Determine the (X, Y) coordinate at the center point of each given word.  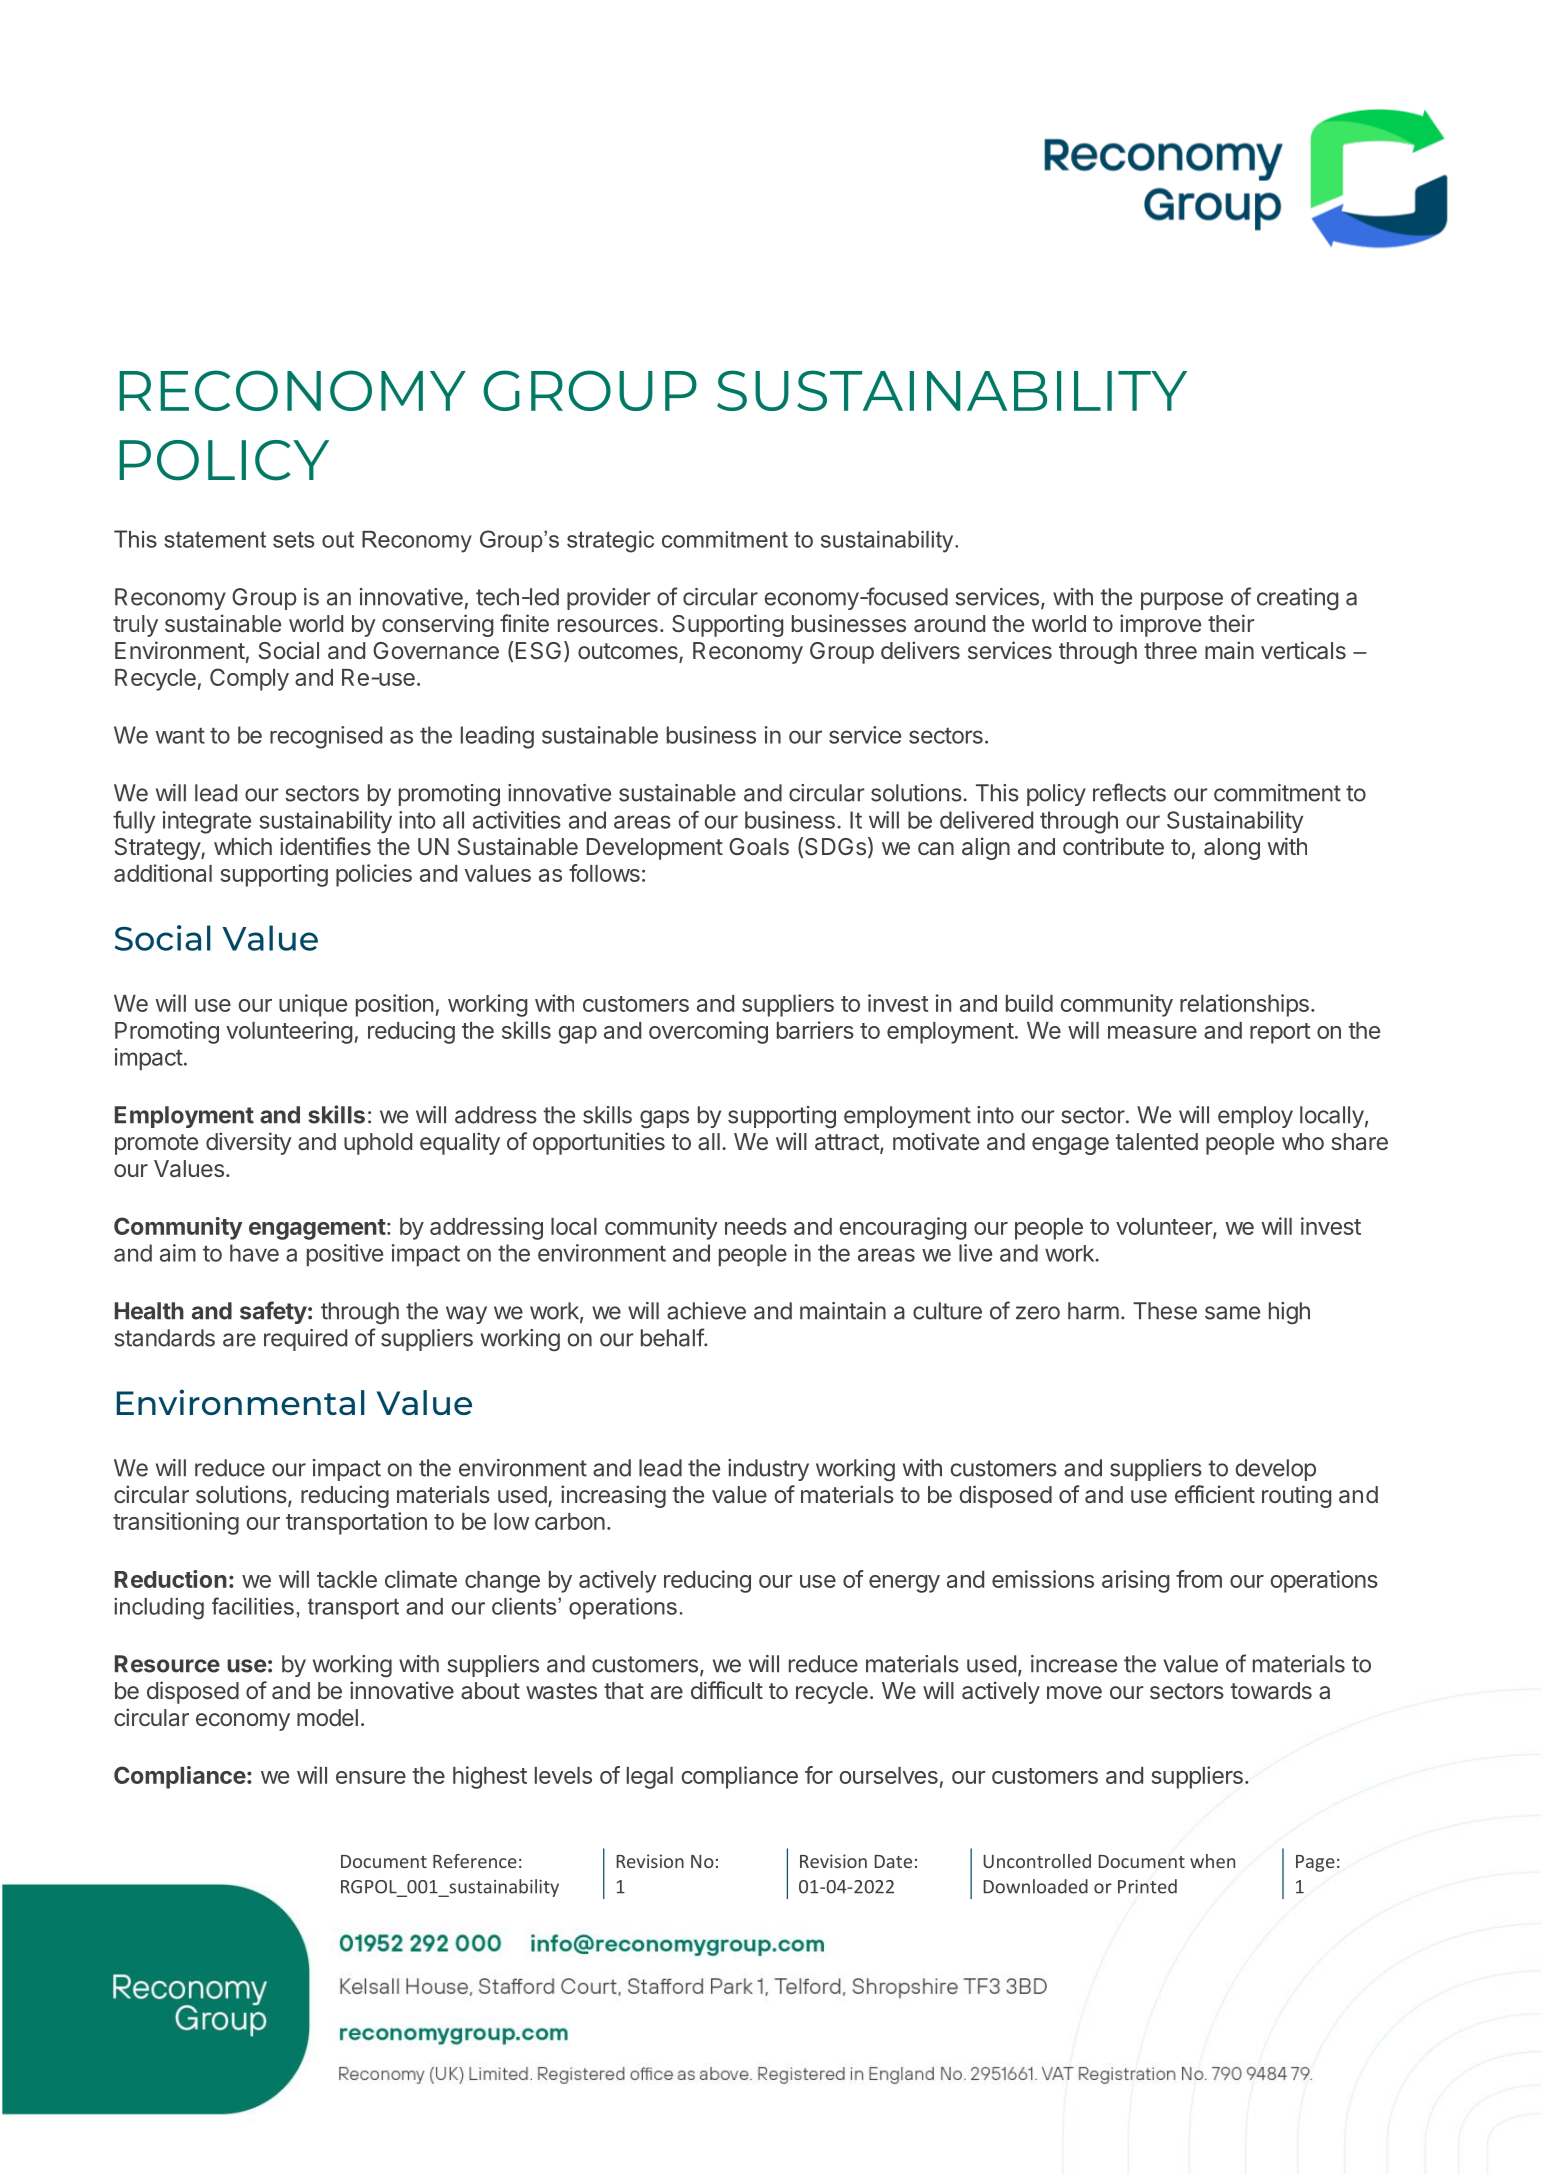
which (243, 846)
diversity (248, 1143)
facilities (253, 1606)
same (1232, 1313)
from (1199, 1579)
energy (904, 1584)
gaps (664, 1119)
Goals (759, 847)
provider (608, 599)
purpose (1182, 601)
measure (1152, 1032)
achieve (706, 1311)
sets (293, 539)
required (305, 1340)
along (1232, 849)
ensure (371, 1777)
